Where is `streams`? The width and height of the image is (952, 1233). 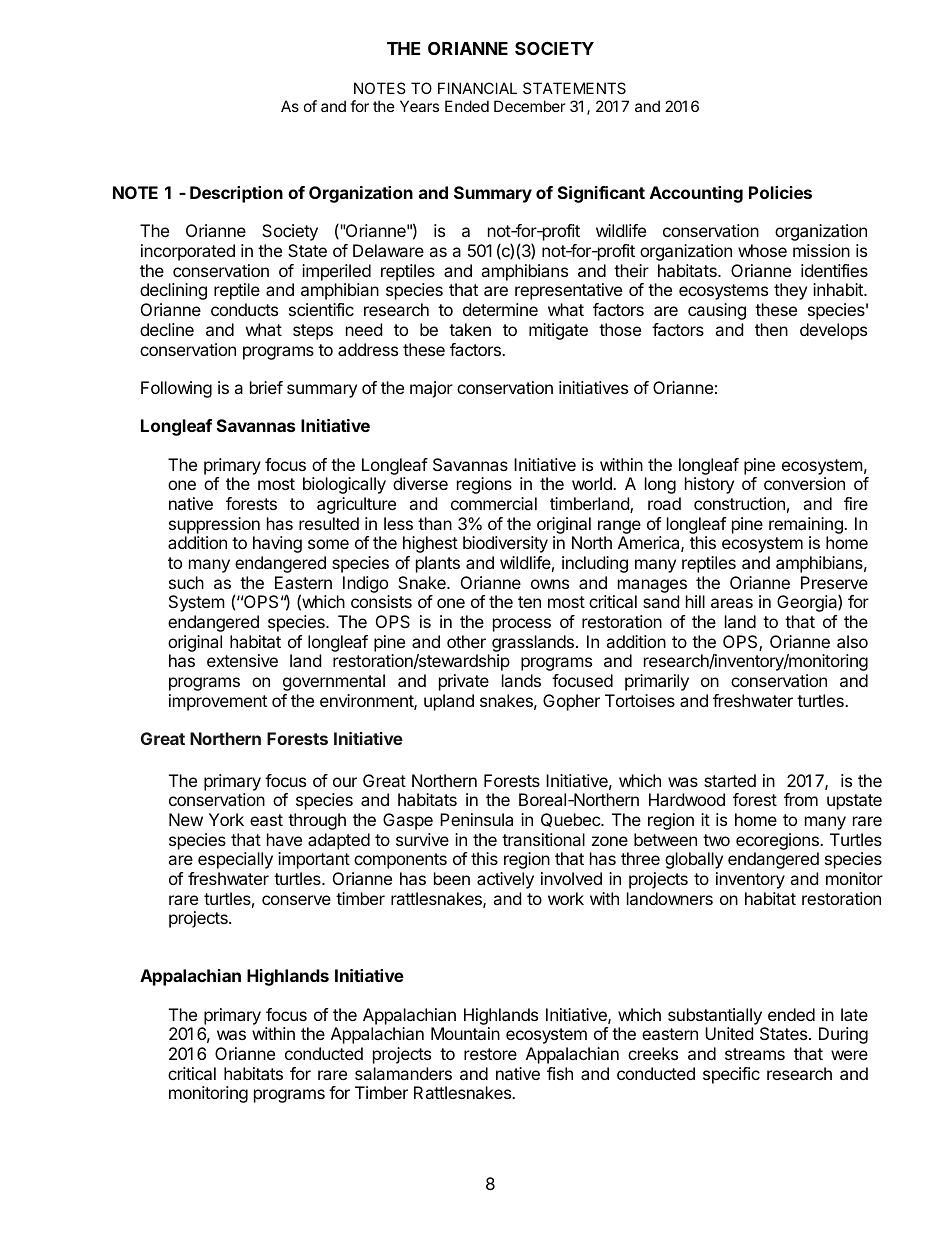 streams is located at coordinates (755, 1054).
